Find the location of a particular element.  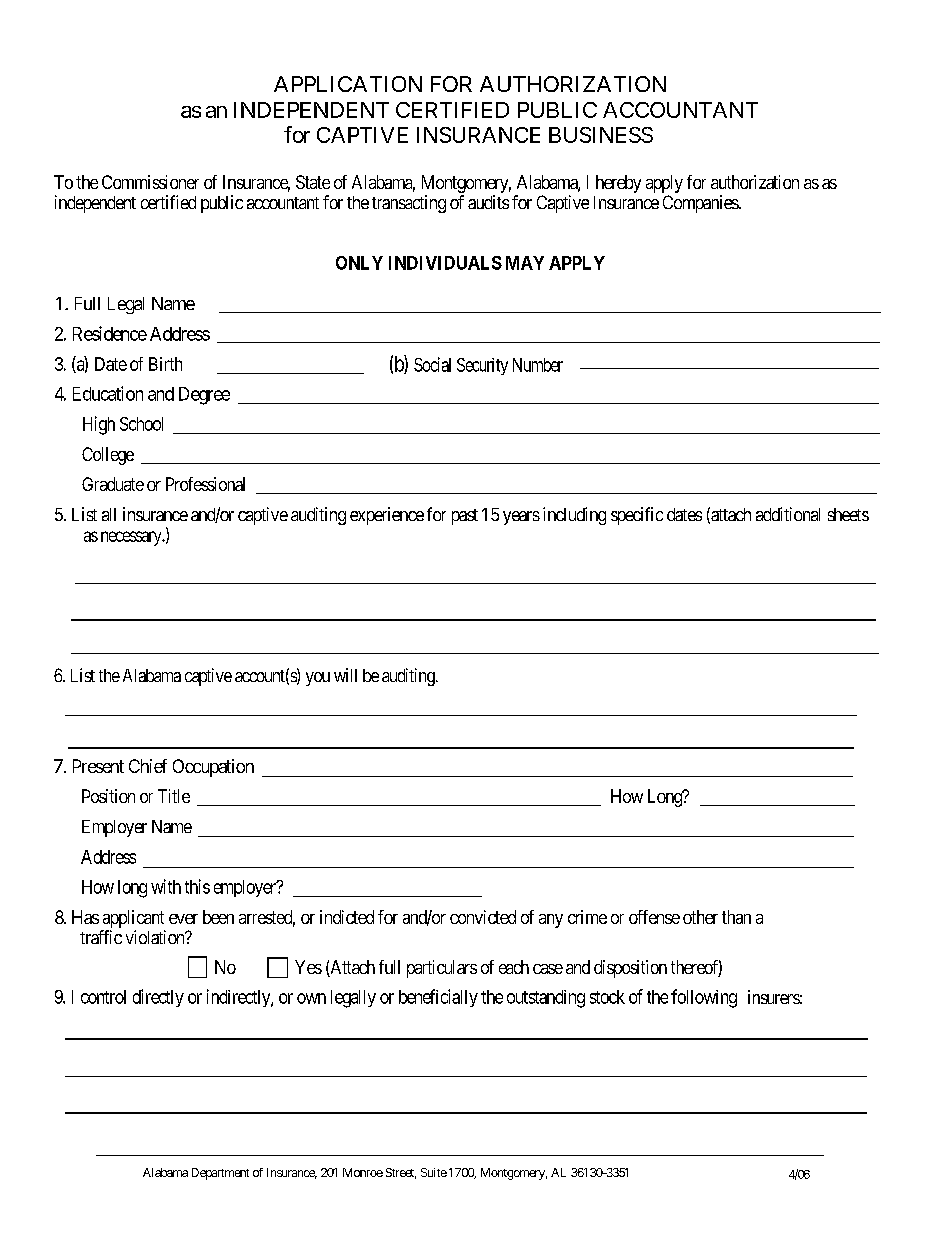

with is located at coordinates (166, 886).
